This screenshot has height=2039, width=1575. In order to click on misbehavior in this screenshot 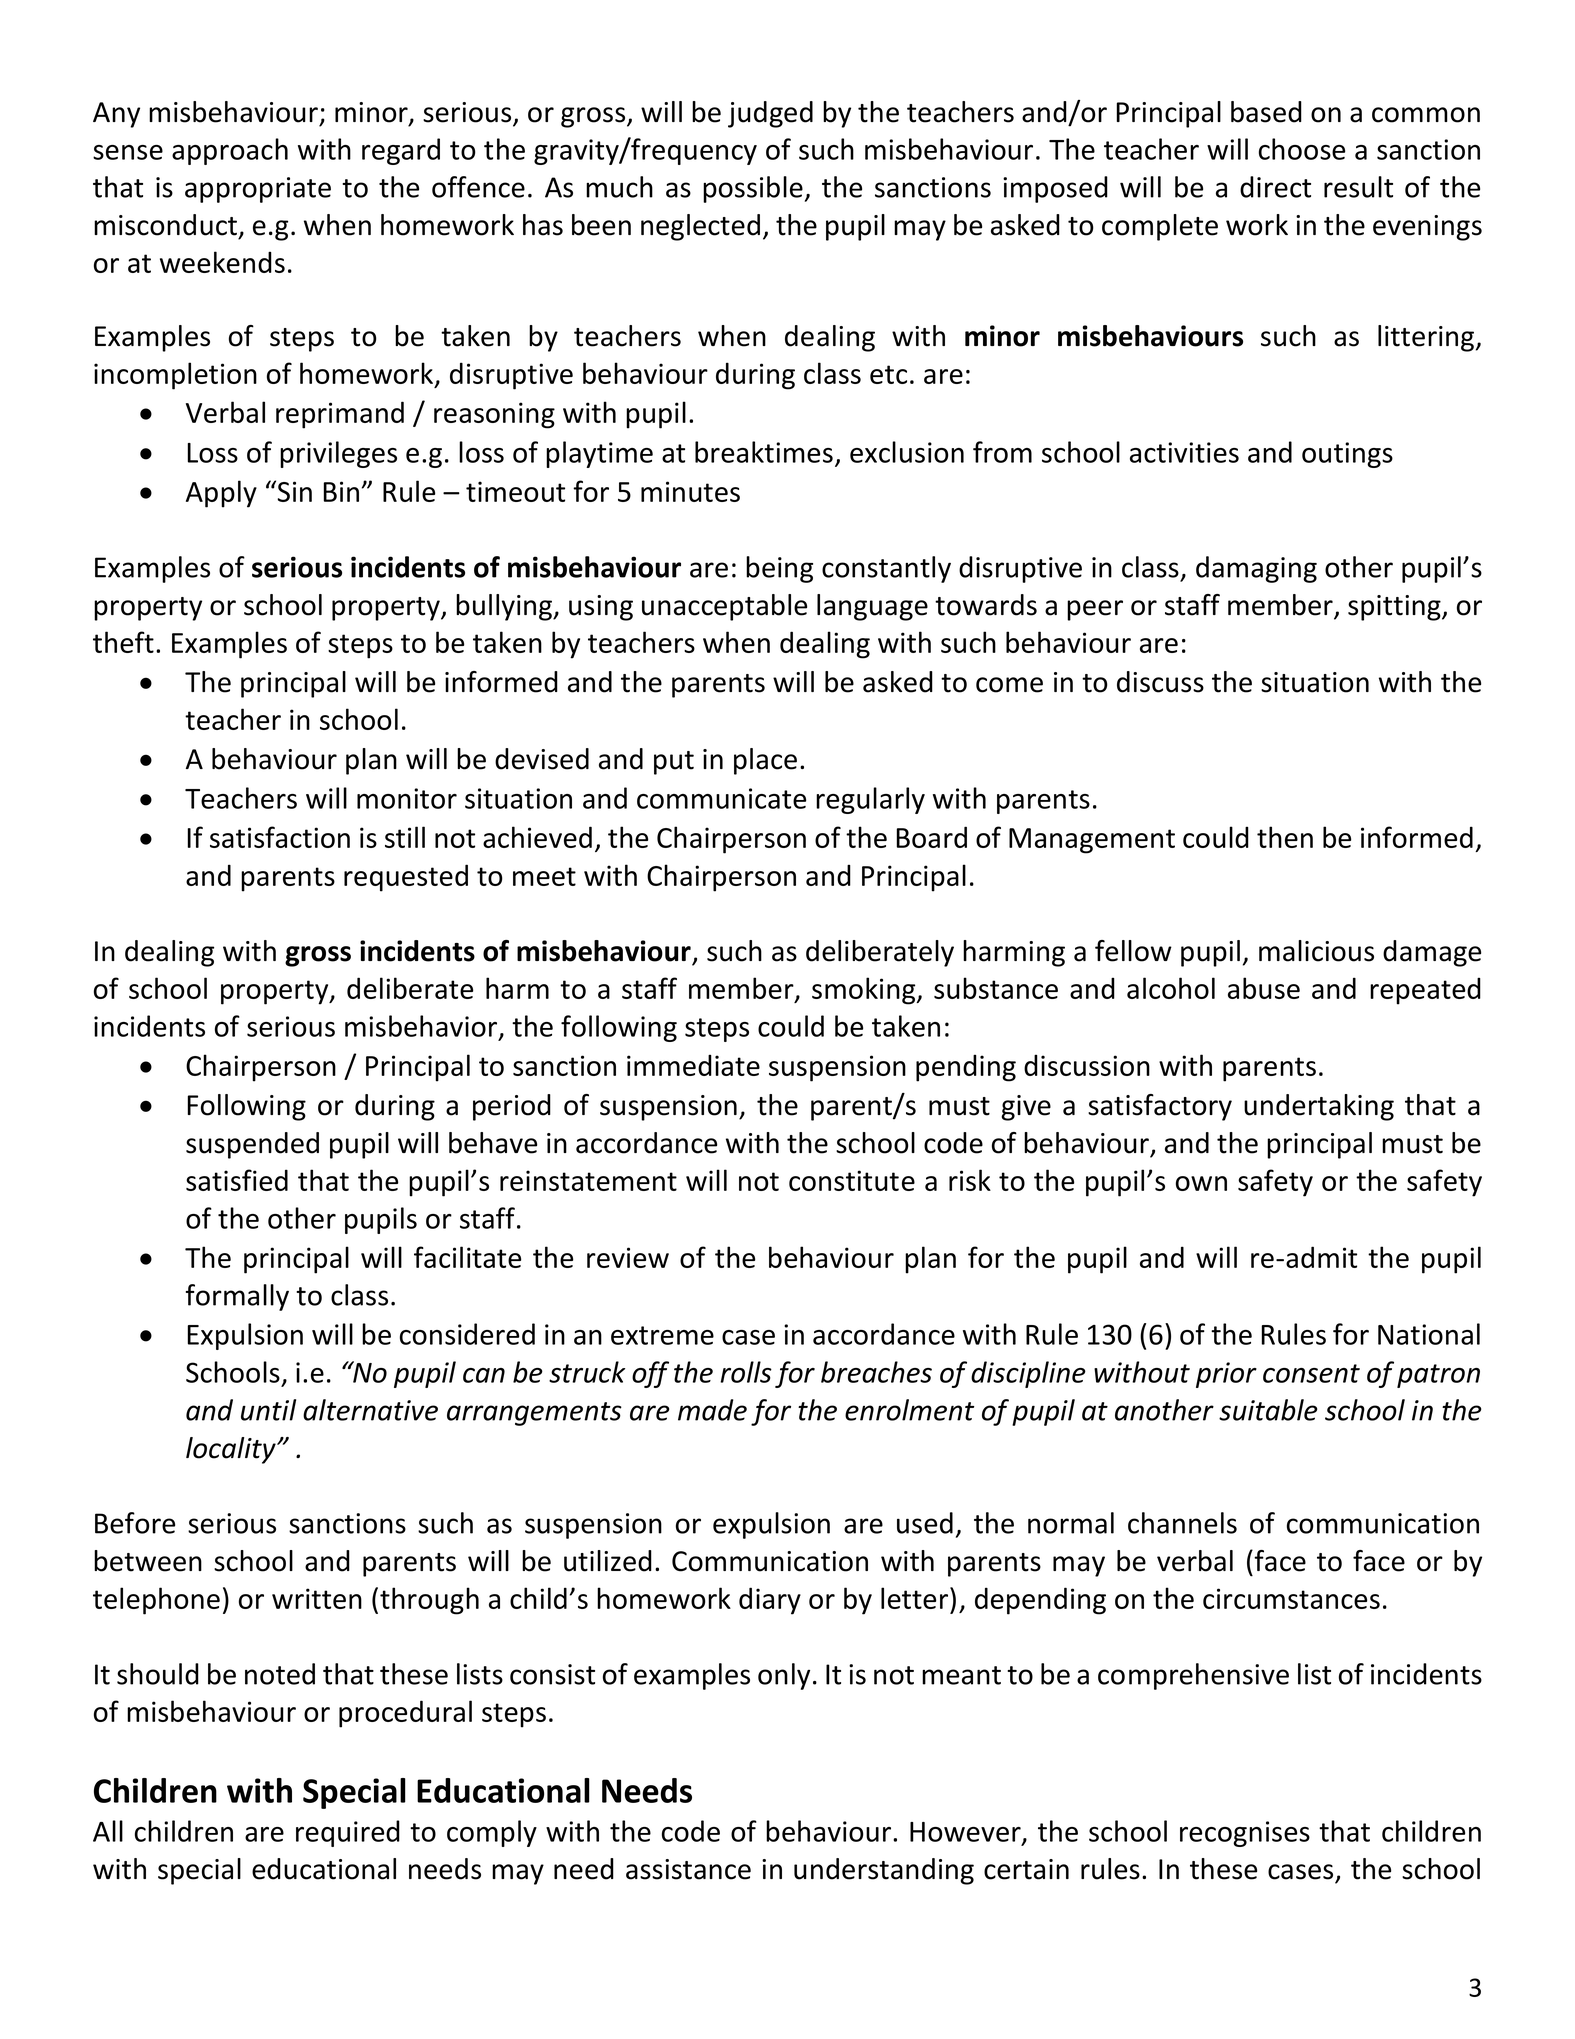, I will do `click(422, 1027)`.
